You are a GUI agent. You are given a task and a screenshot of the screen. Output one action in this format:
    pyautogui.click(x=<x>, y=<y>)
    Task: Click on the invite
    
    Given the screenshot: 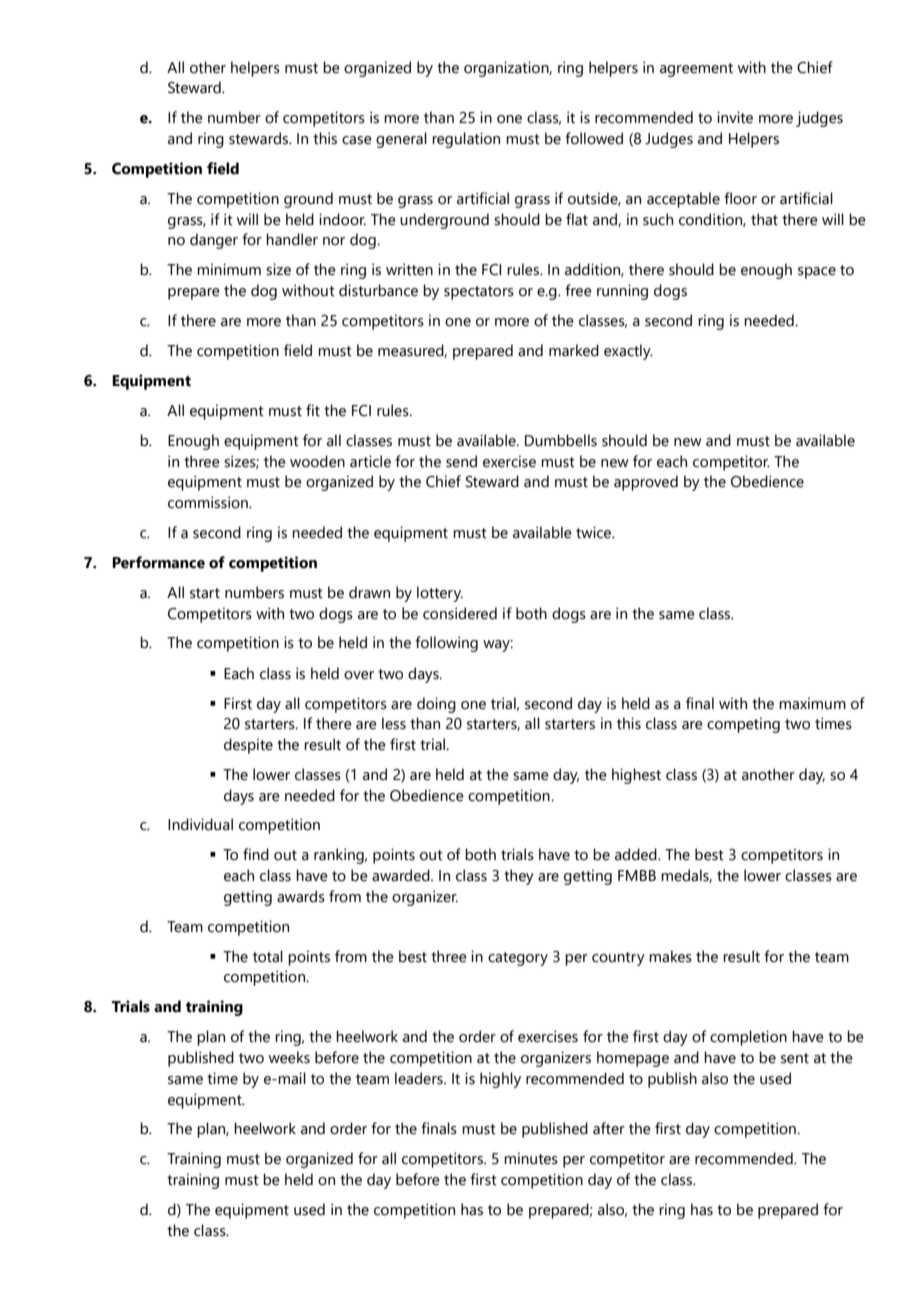 What is the action you would take?
    pyautogui.click(x=735, y=117)
